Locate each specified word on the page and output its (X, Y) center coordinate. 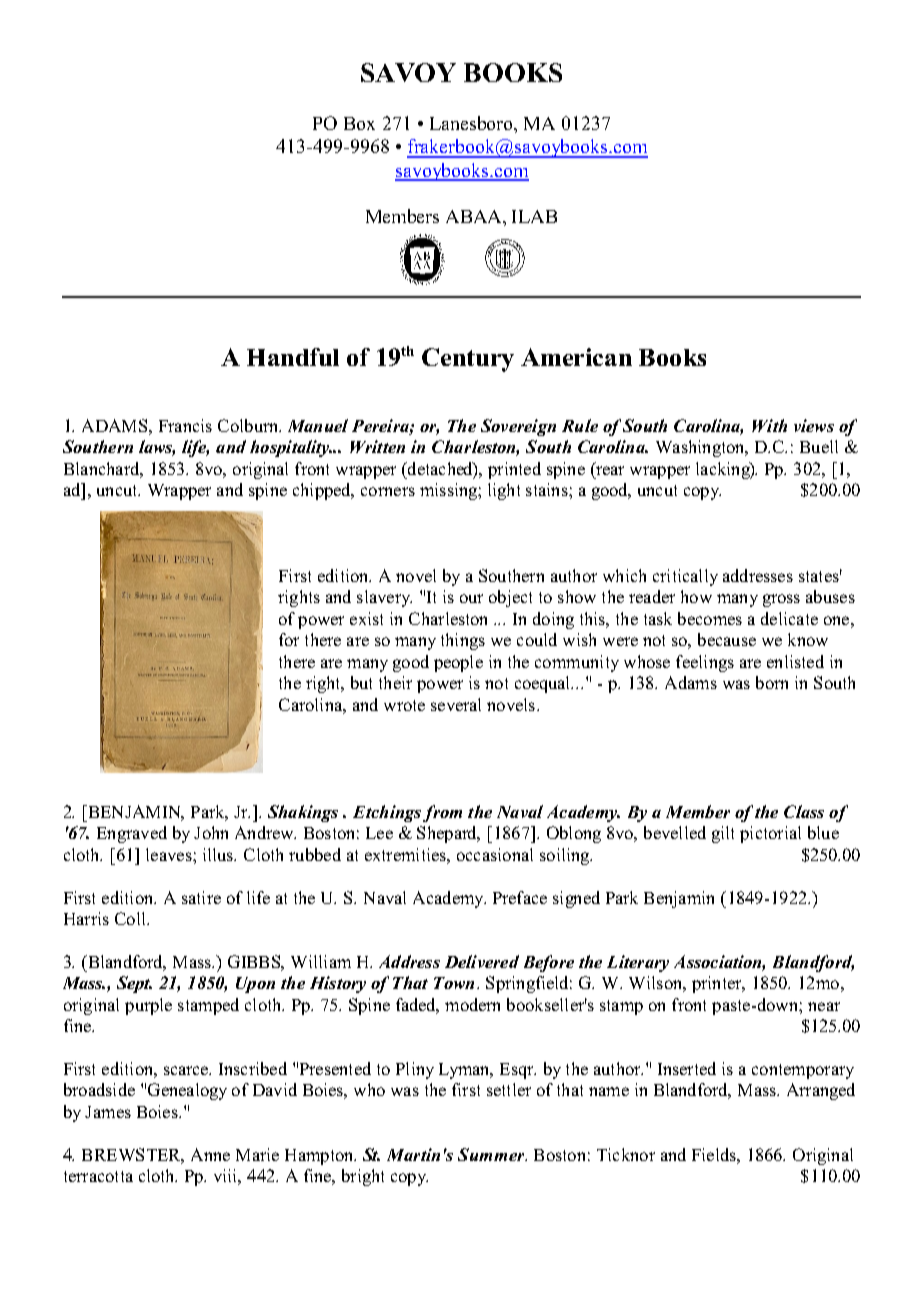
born (772, 682)
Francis (185, 425)
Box (359, 123)
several (456, 704)
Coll (131, 918)
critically (685, 577)
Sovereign (518, 427)
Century (468, 360)
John (211, 832)
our (471, 598)
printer (718, 984)
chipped (323, 491)
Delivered (482, 961)
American (576, 357)
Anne (210, 1154)
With (769, 425)
